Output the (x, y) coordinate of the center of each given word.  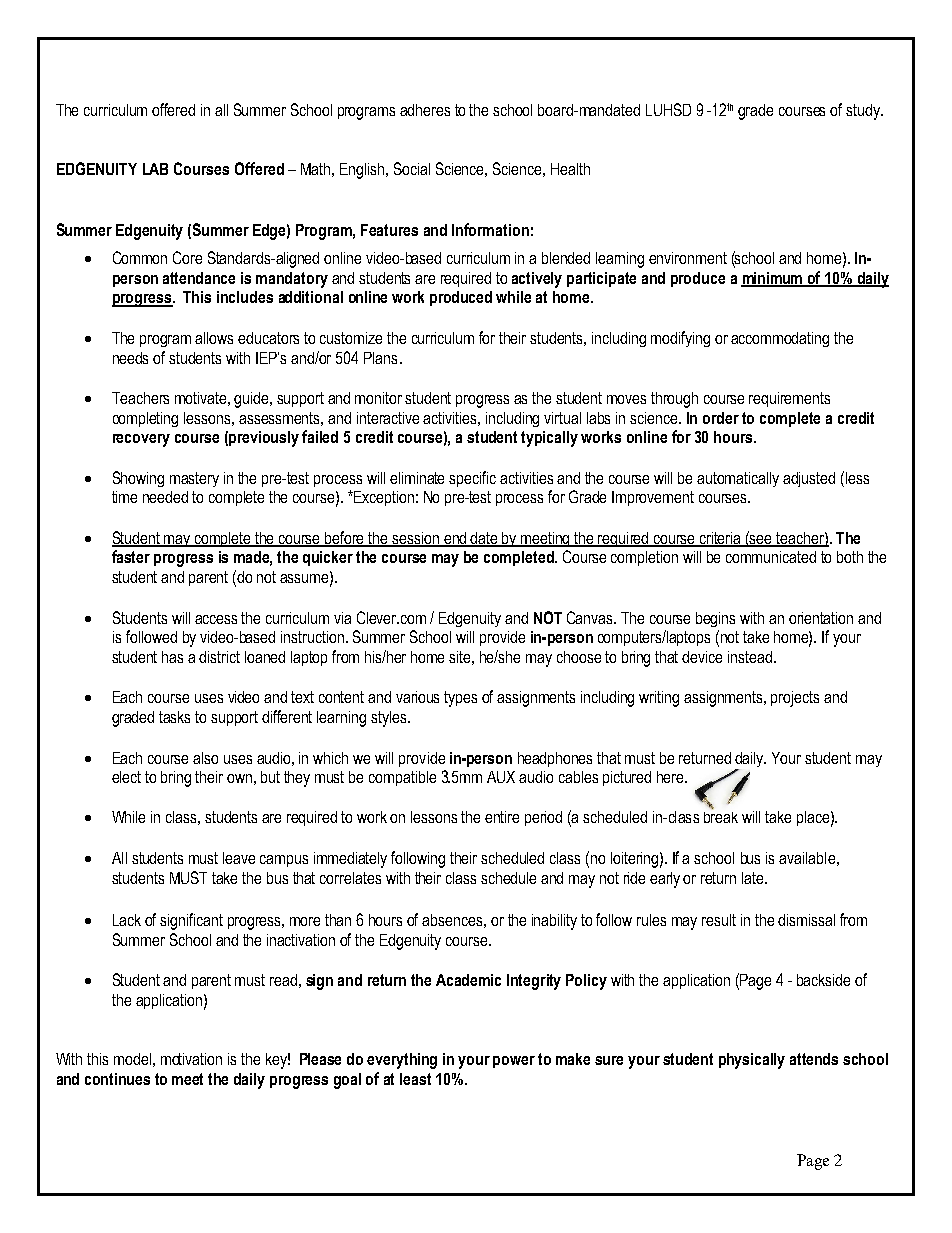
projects (795, 699)
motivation (191, 1059)
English (363, 171)
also (205, 758)
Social (412, 168)
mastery (194, 479)
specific (472, 479)
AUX (501, 777)
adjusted (809, 479)
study (864, 112)
